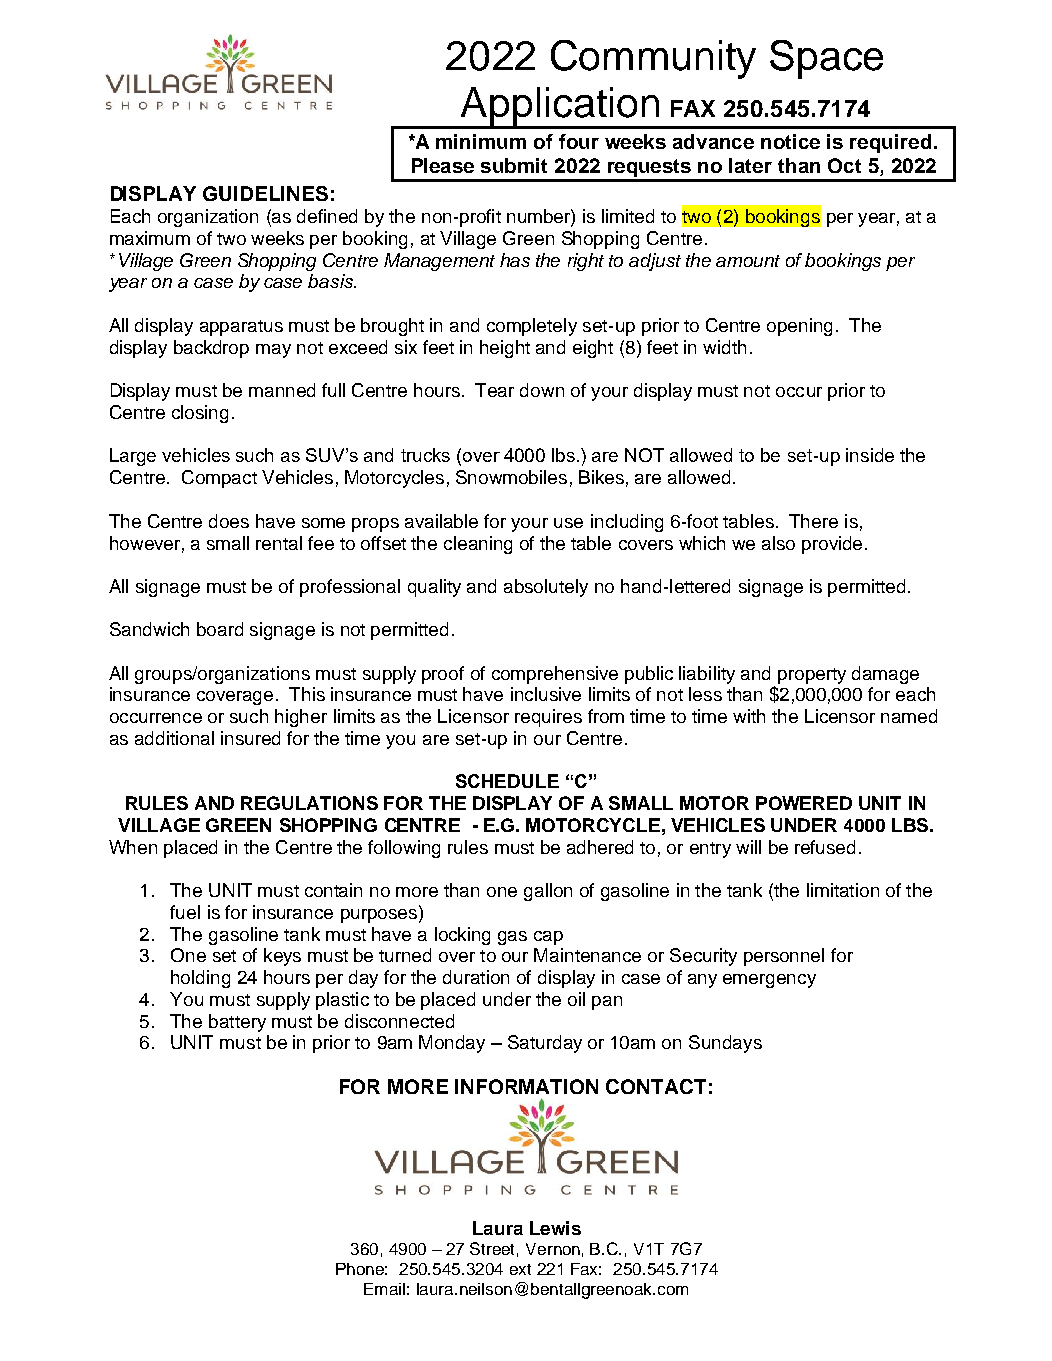 The image size is (1052, 1361). I want to click on cap, so click(548, 938).
